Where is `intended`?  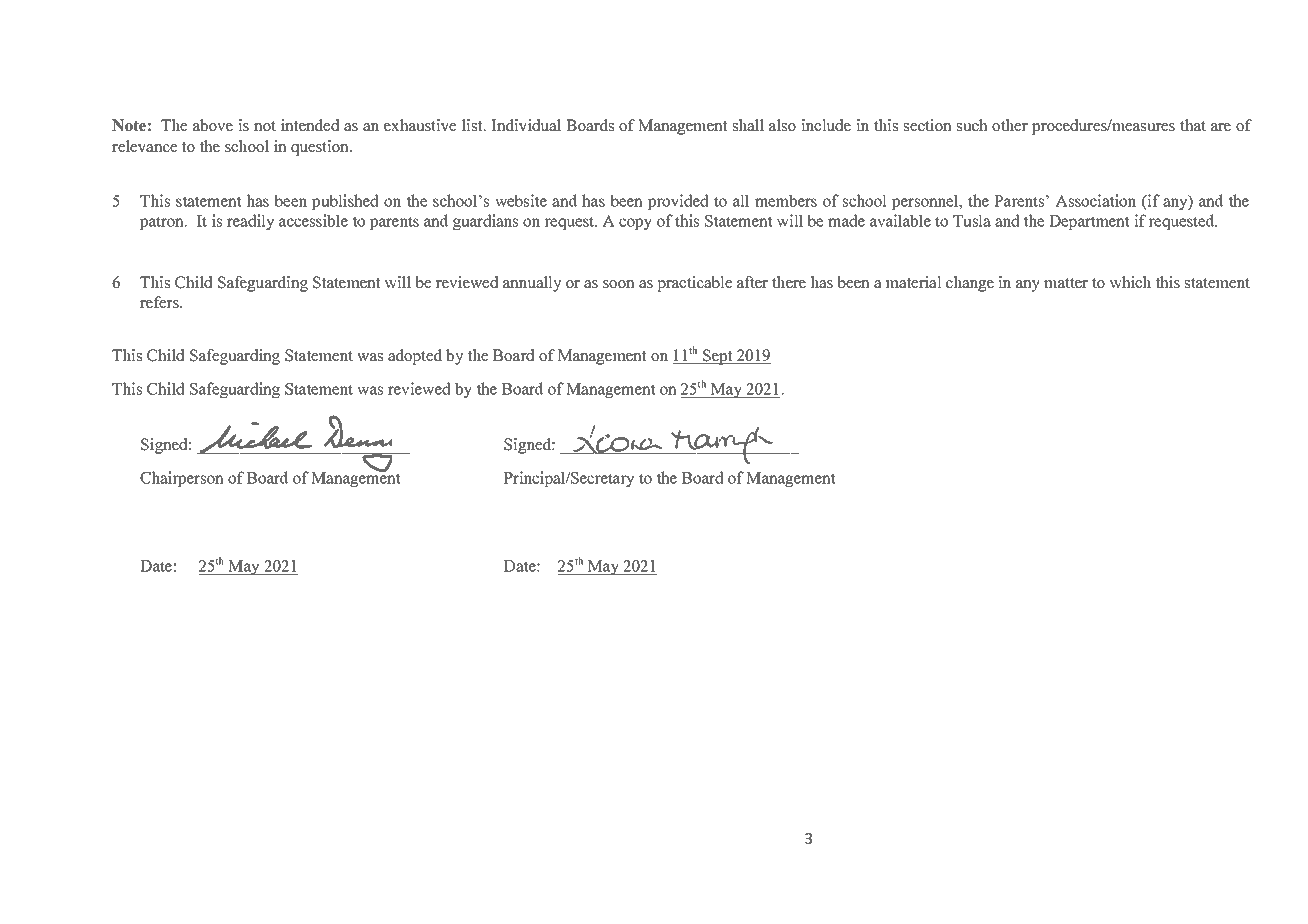 intended is located at coordinates (310, 125).
